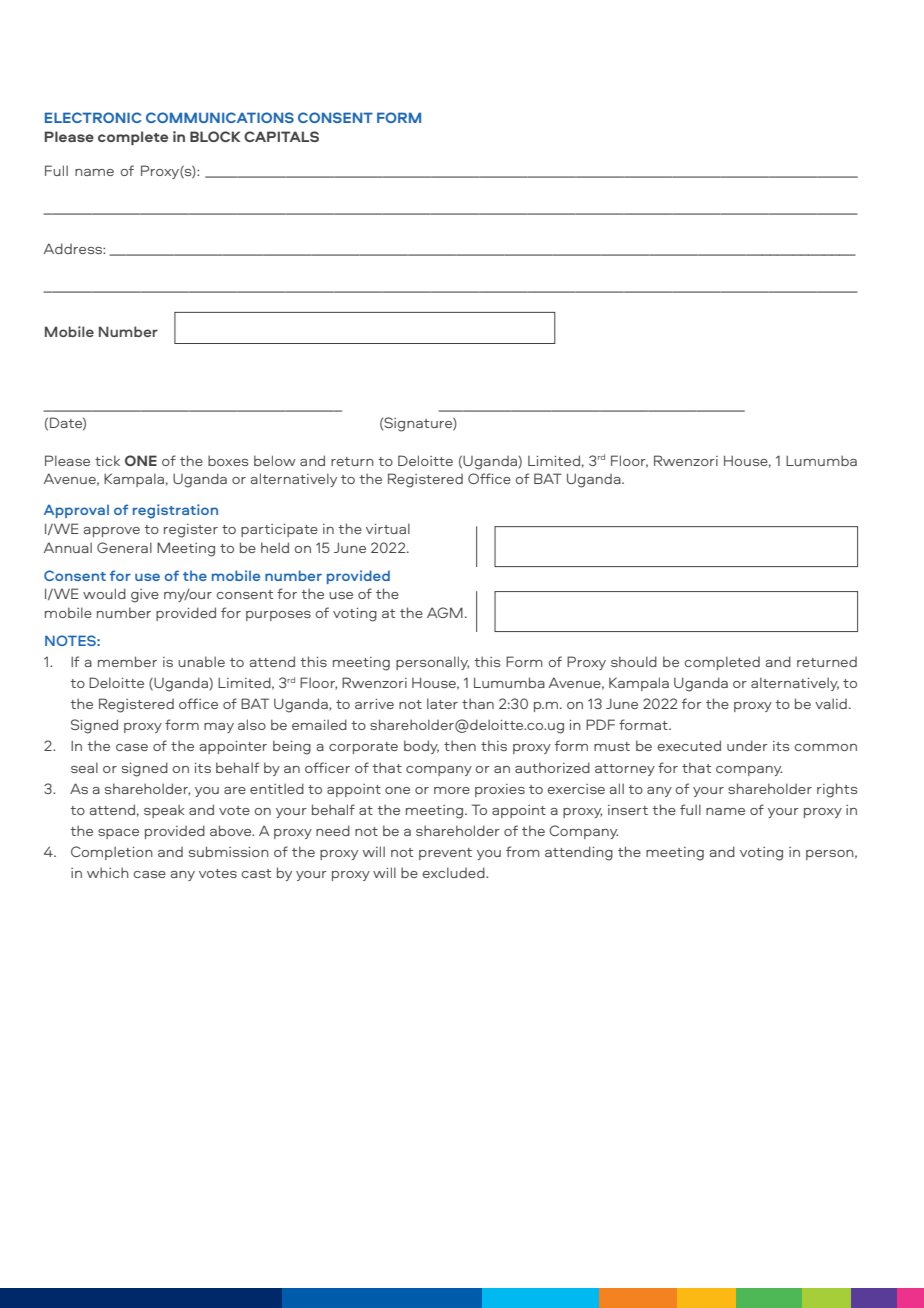 The height and width of the document is (1308, 924). Describe the element at coordinates (112, 853) in the document. I see `Completion` at that location.
